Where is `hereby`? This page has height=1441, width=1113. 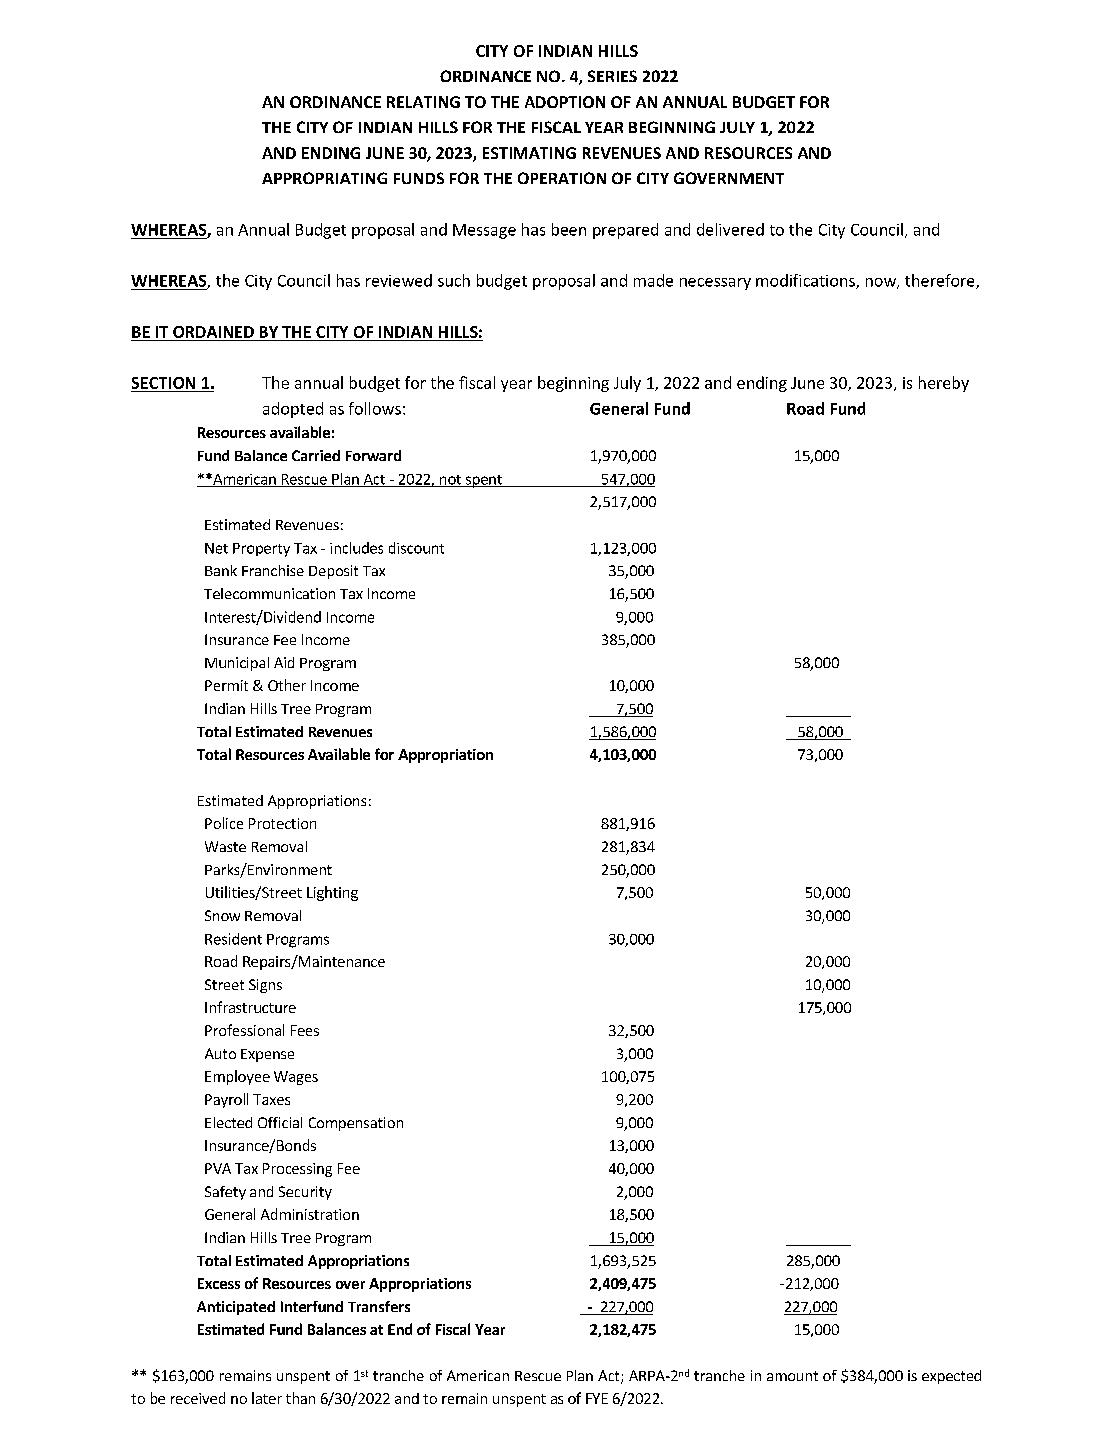 hereby is located at coordinates (944, 384).
